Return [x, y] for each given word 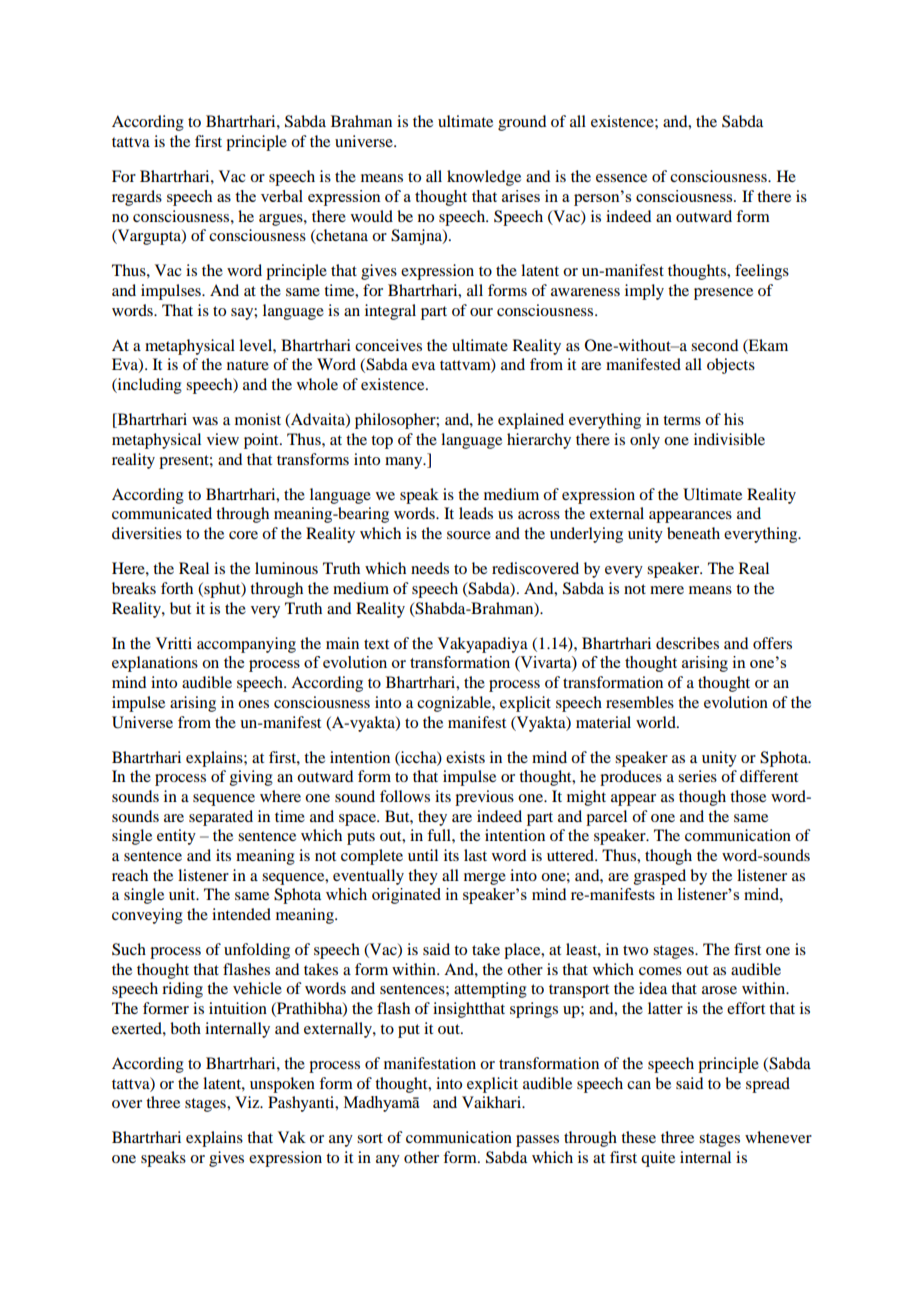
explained [531, 421]
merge [485, 879]
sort [370, 1138]
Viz [248, 1102]
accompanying [246, 645]
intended [241, 914]
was [205, 421]
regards [137, 198]
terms [682, 420]
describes [687, 643]
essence [621, 178]
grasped [660, 877]
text [376, 644]
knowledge [484, 178]
